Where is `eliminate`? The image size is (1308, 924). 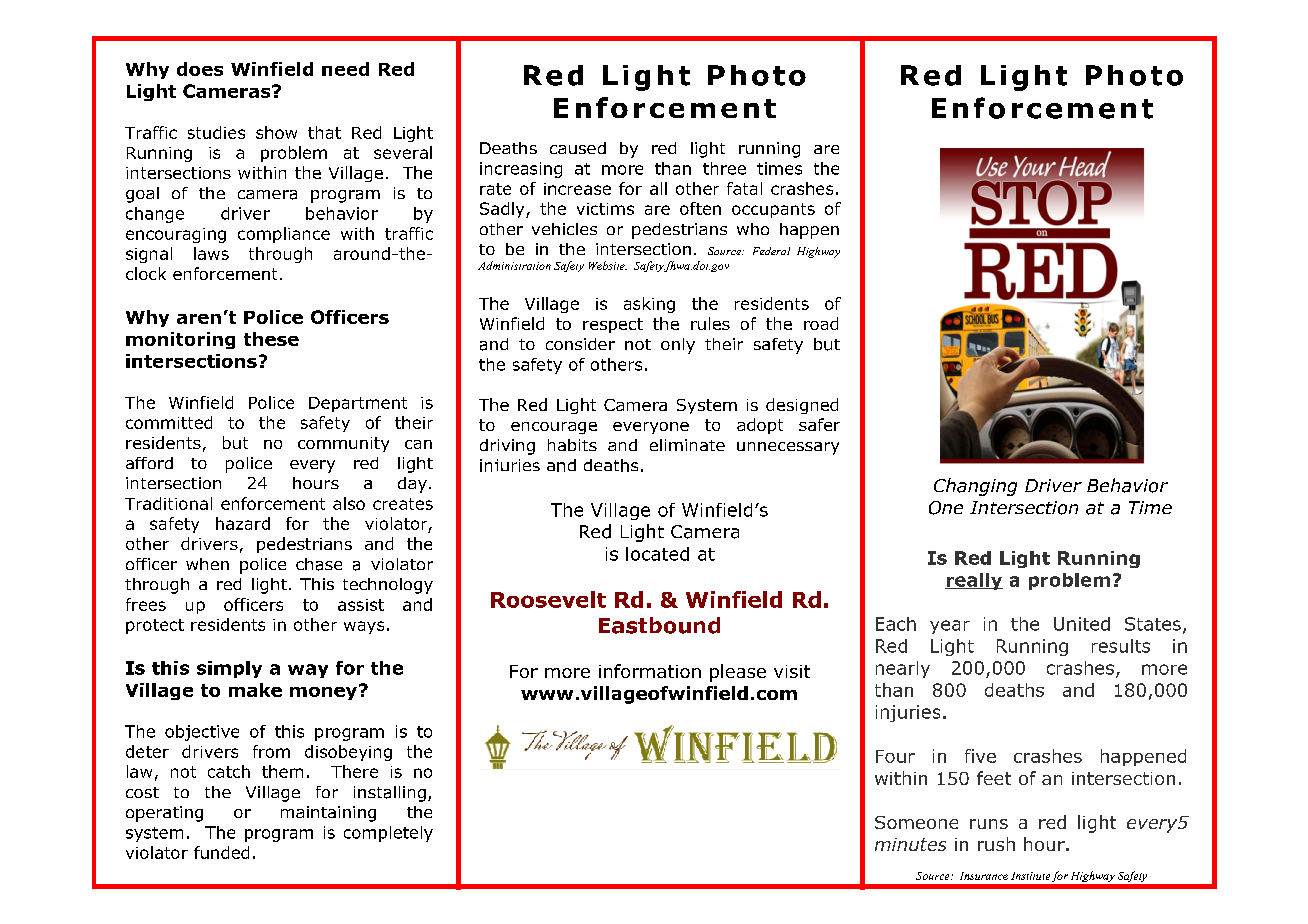 eliminate is located at coordinates (687, 445).
